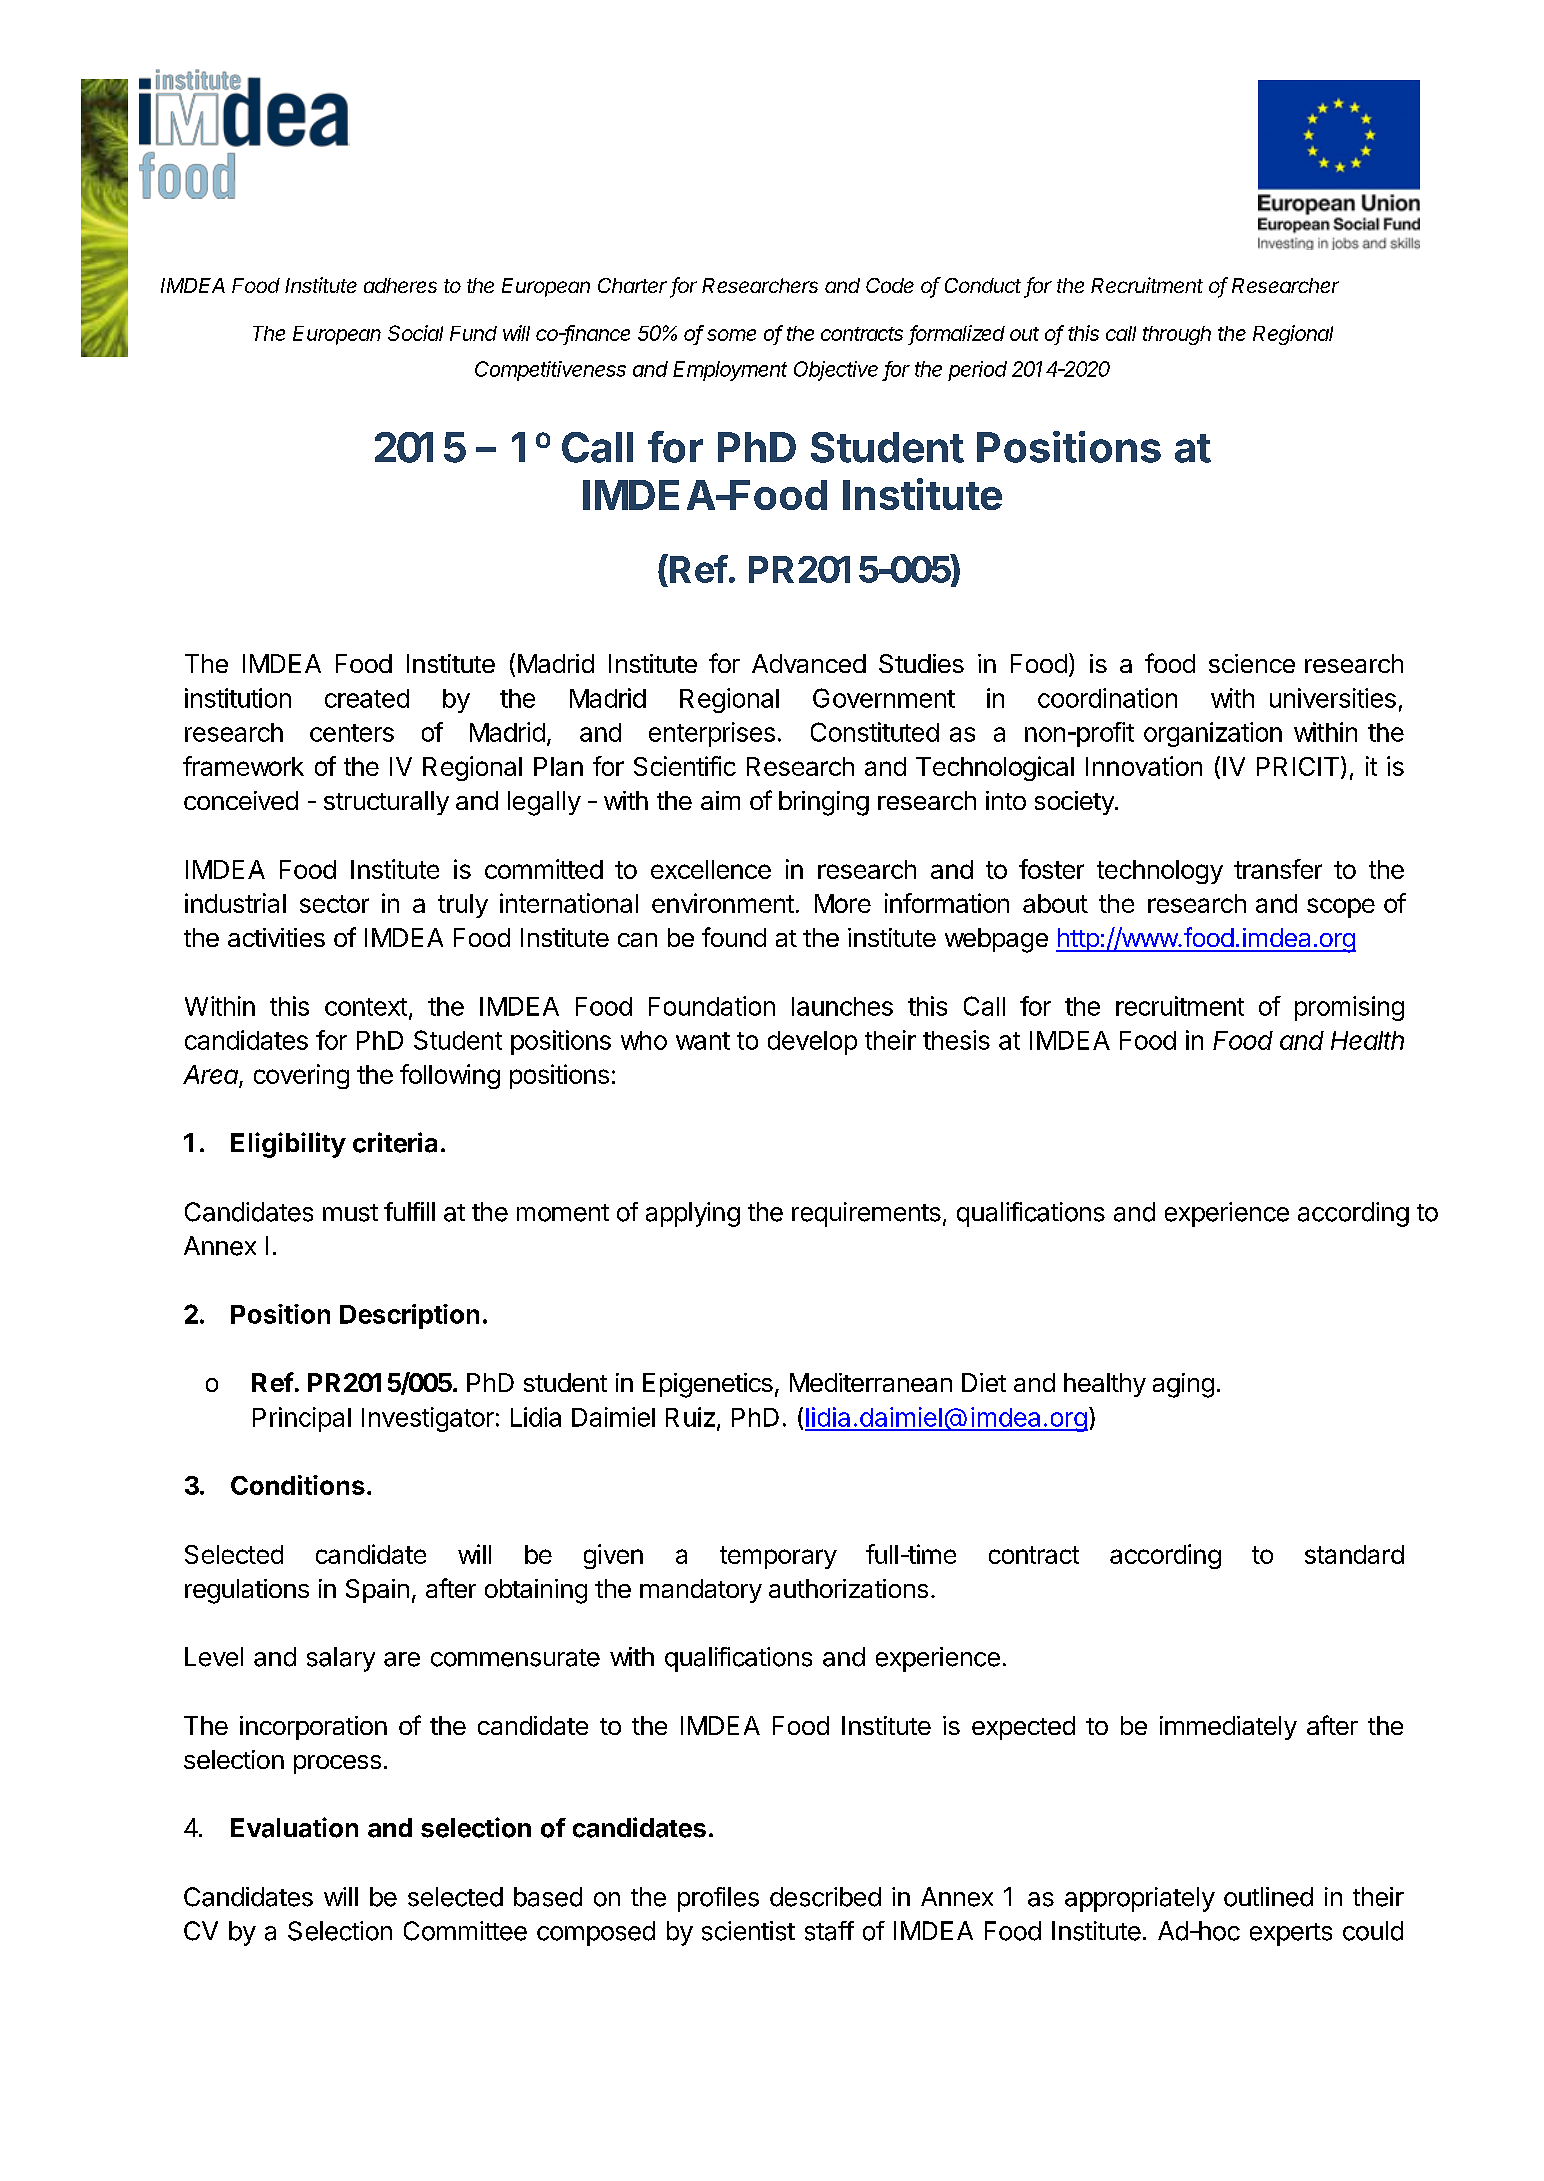  I want to click on Evaluation, so click(294, 1827).
